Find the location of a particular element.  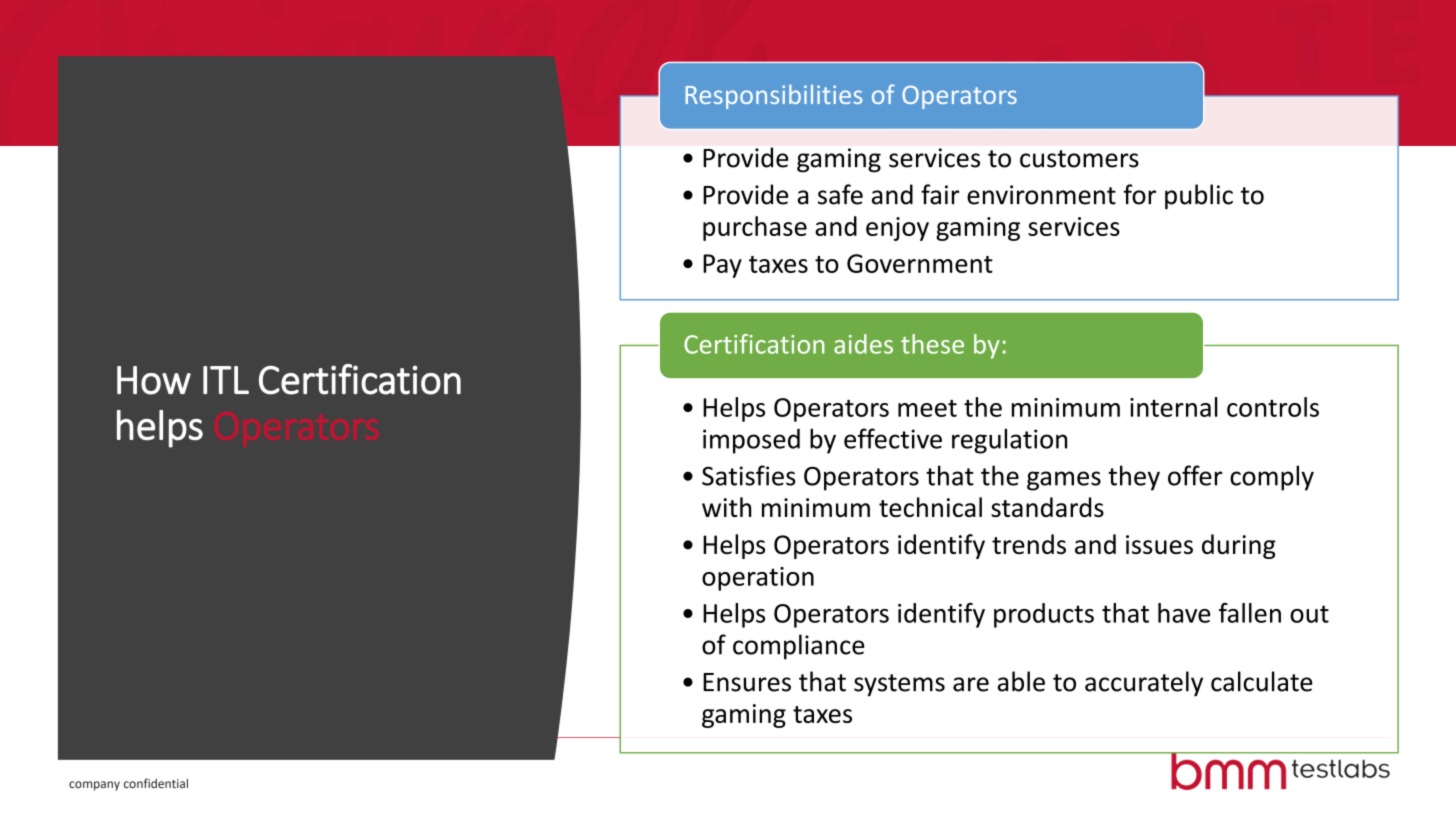

safe is located at coordinates (840, 194).
